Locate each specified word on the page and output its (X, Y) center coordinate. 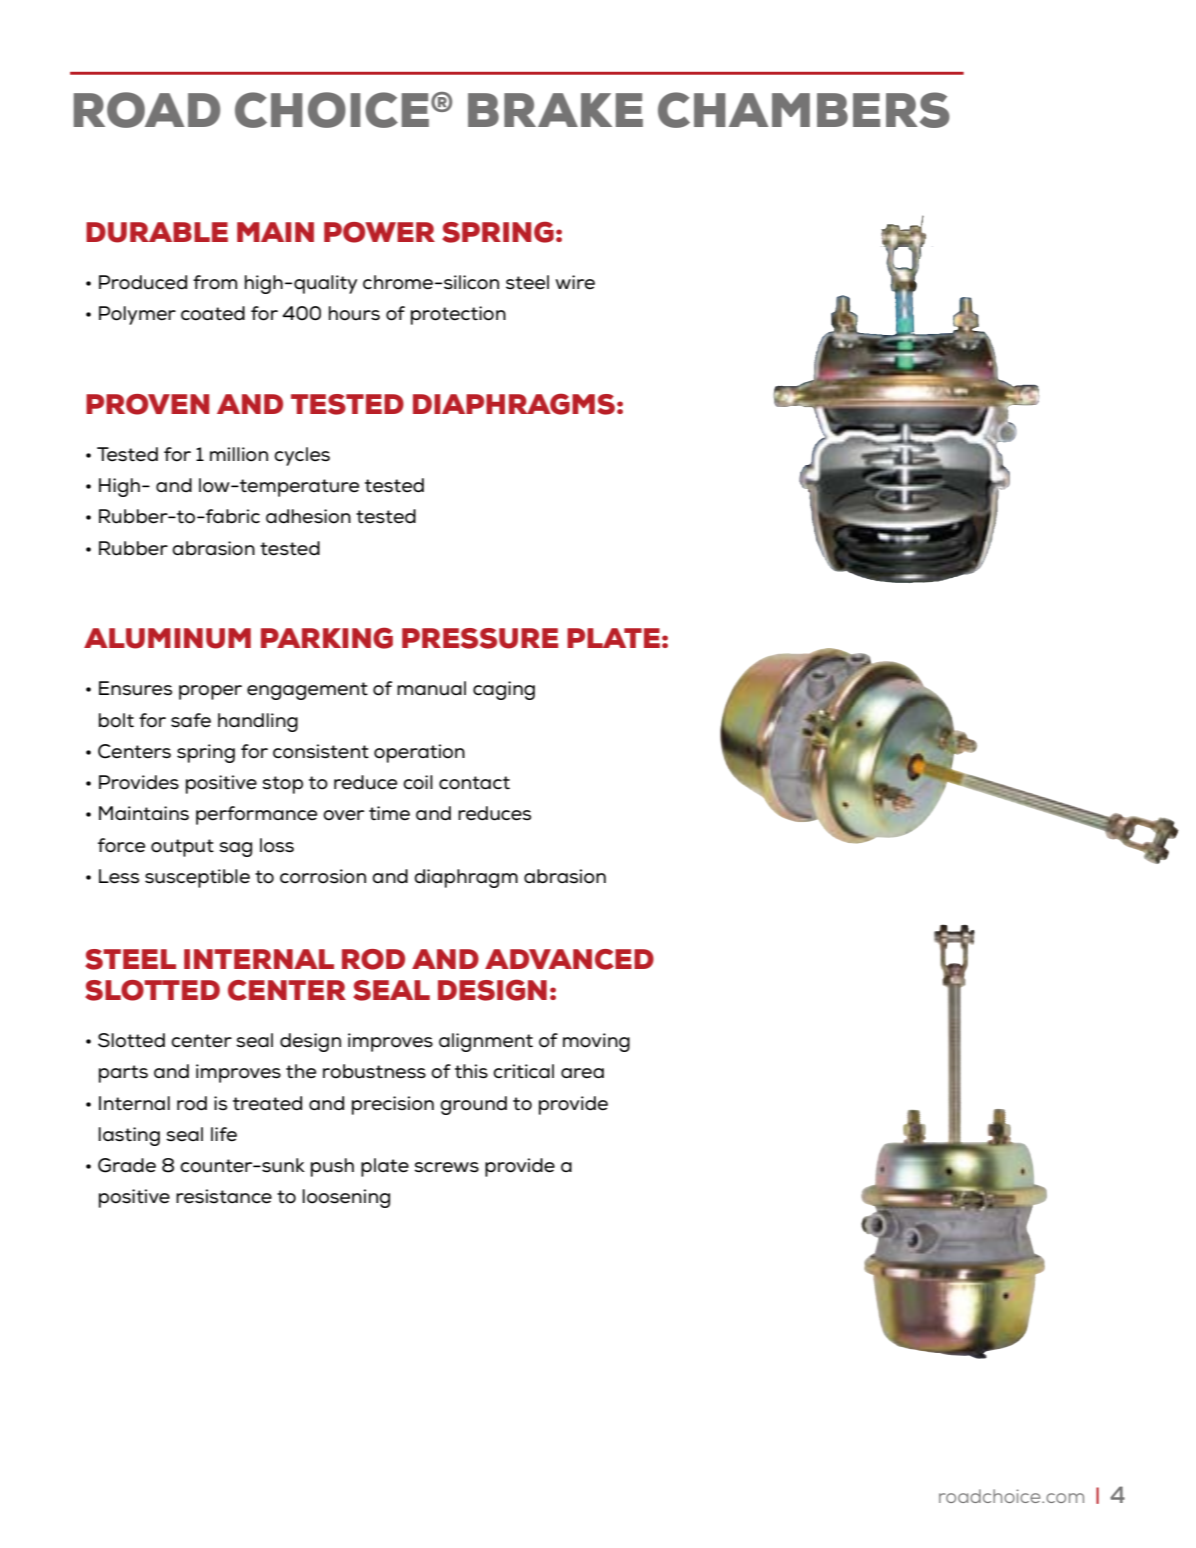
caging (504, 690)
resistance (224, 1196)
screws (446, 1167)
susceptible (197, 878)
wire (575, 282)
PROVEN (147, 404)
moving (596, 1042)
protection (458, 315)
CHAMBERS (804, 110)
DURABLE (157, 232)
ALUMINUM (167, 638)
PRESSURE (480, 638)
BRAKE (555, 110)
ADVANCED (569, 959)
